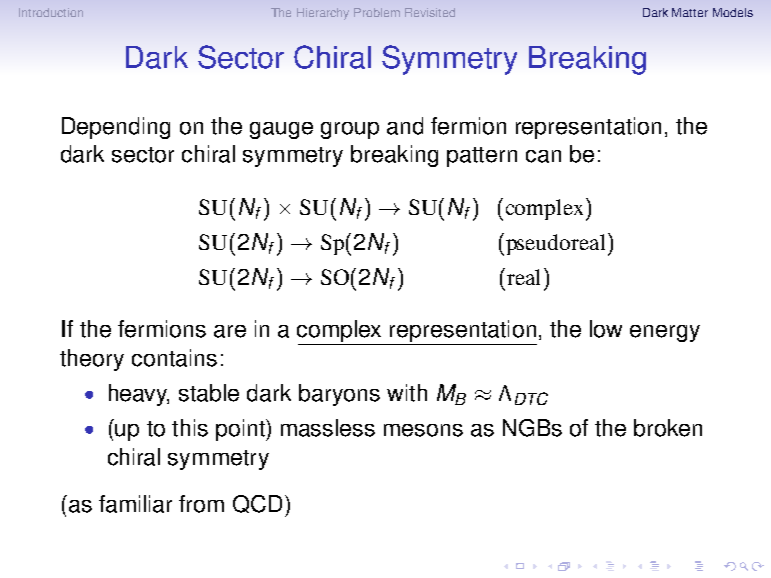 This screenshot has height=578, width=771. What do you see at coordinates (690, 12) in the screenshot?
I see `Matter` at bounding box center [690, 12].
